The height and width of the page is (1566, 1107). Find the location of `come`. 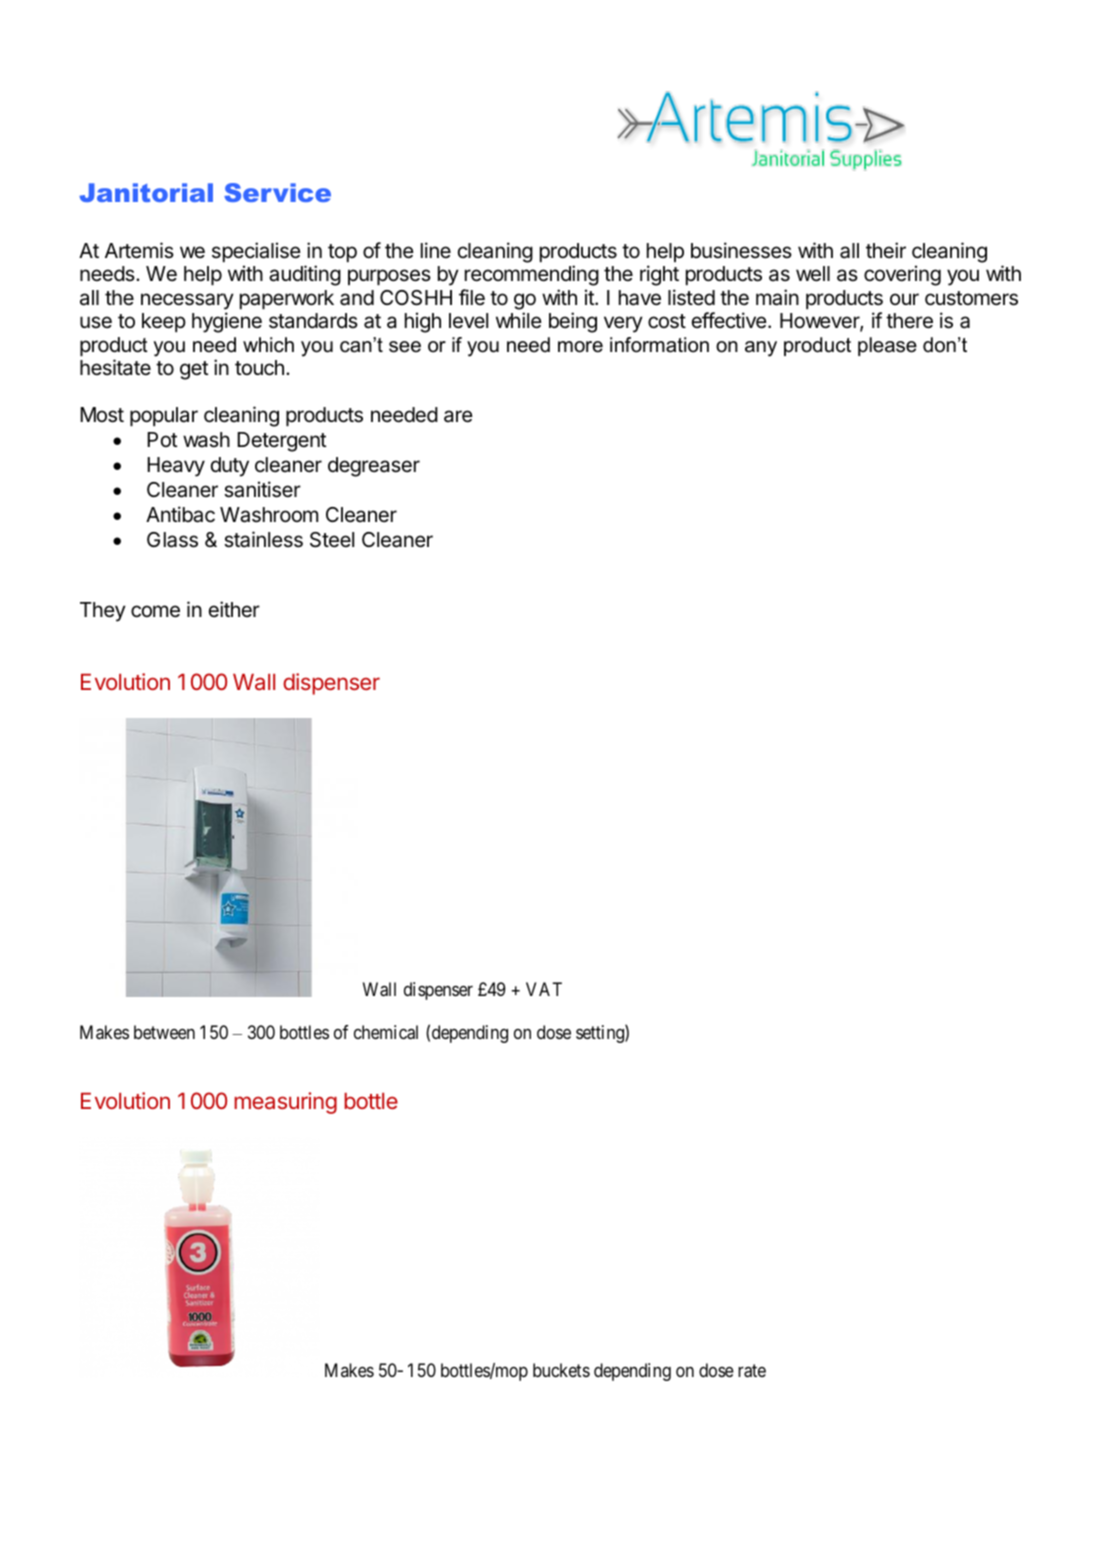

come is located at coordinates (155, 611).
